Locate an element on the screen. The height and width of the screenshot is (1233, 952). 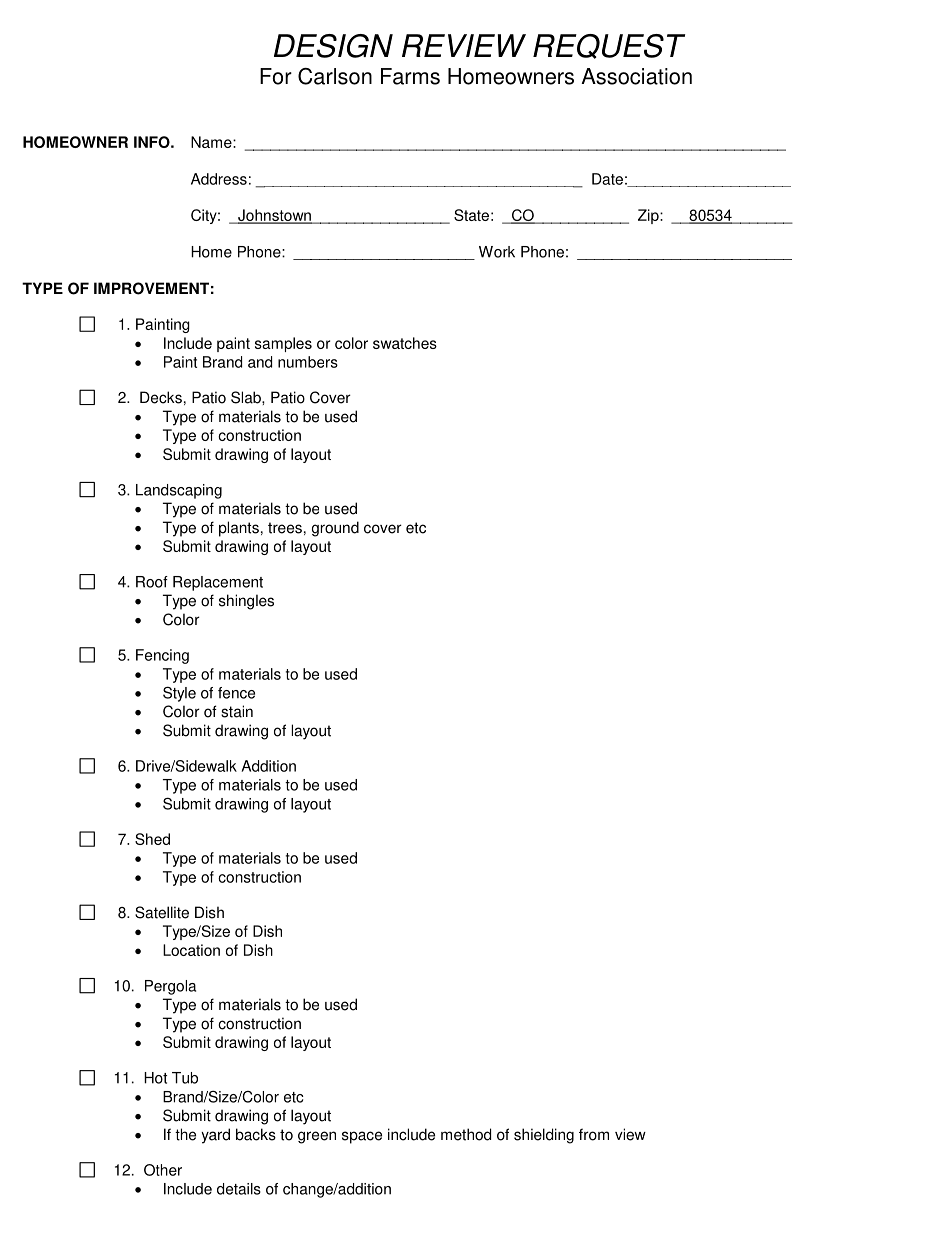
For is located at coordinates (276, 76).
